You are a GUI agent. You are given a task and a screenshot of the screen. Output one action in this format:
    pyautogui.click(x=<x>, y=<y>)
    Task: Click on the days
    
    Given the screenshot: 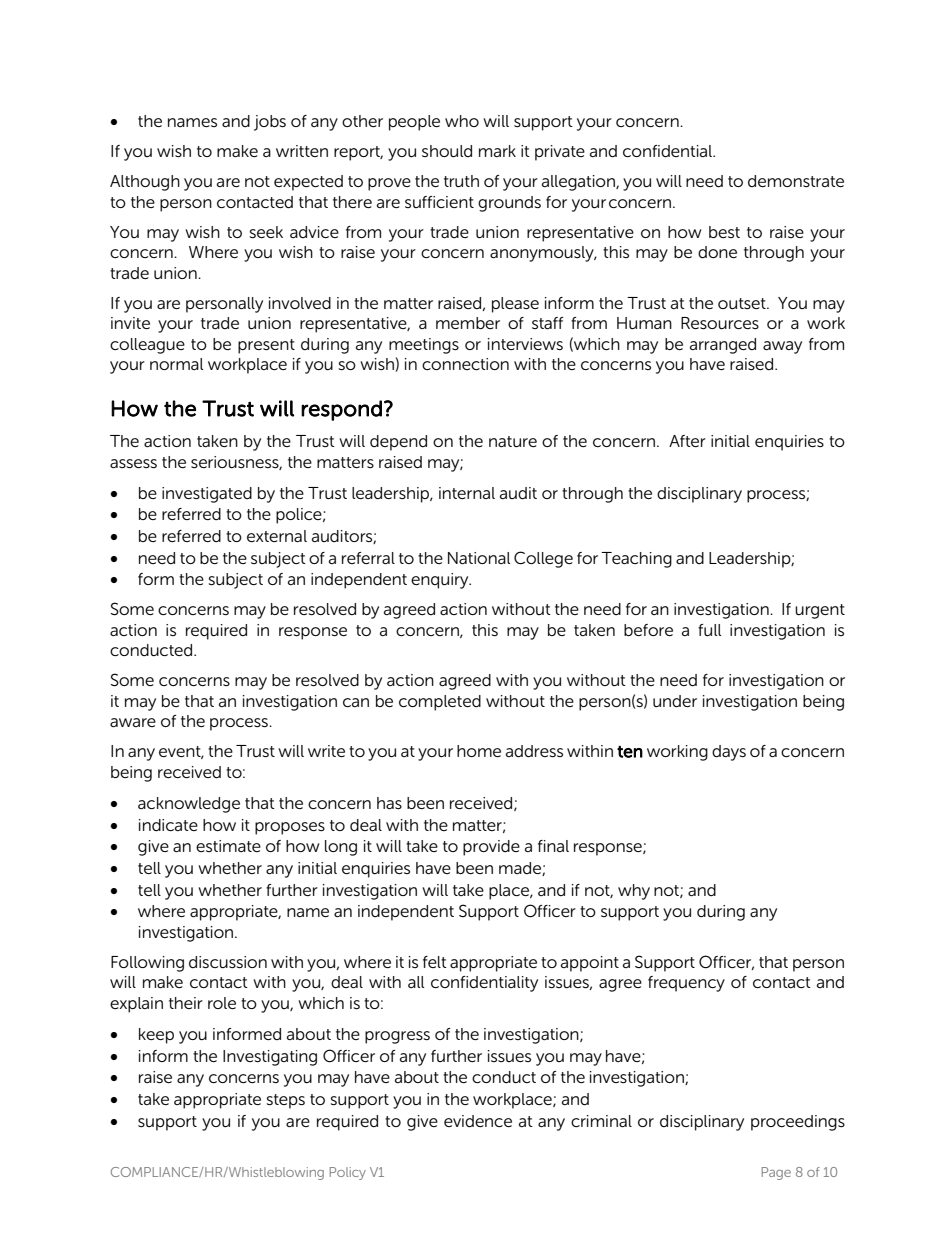 What is the action you would take?
    pyautogui.click(x=729, y=753)
